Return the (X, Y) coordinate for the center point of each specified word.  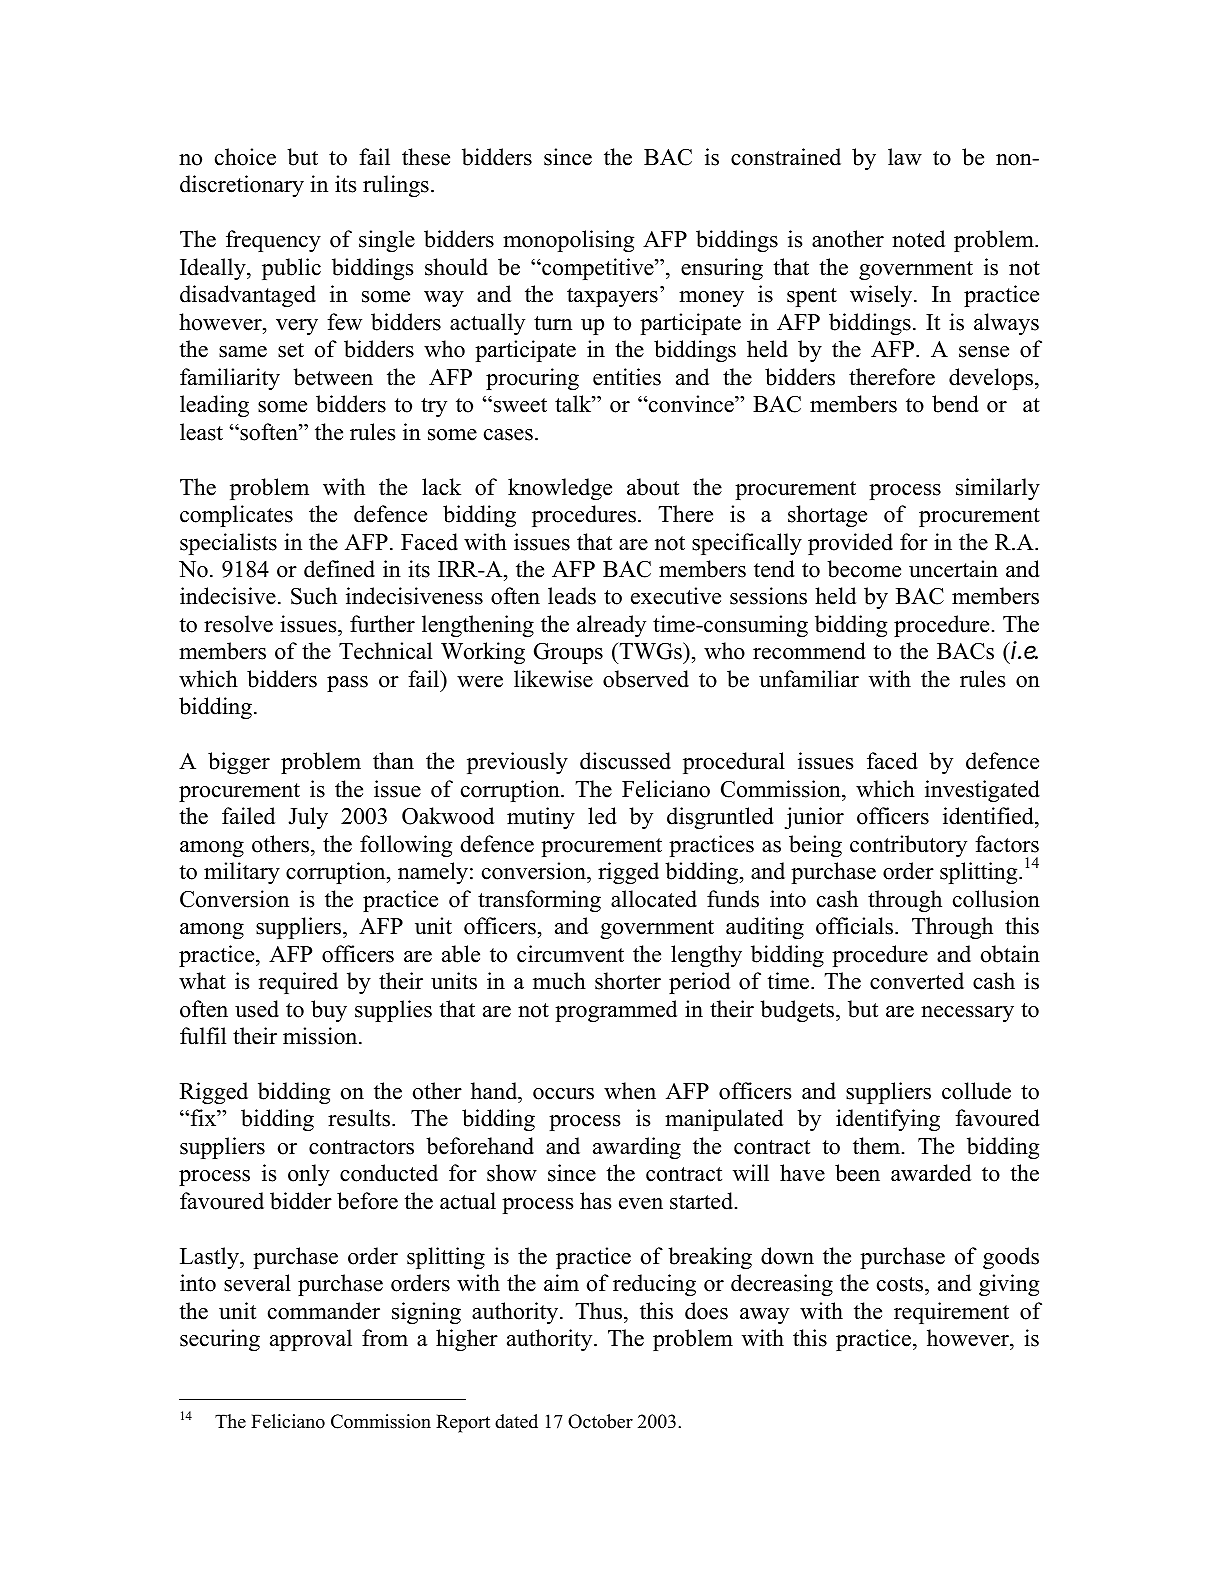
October (600, 1421)
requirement (951, 1313)
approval (311, 1340)
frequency (273, 241)
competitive (598, 269)
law (905, 156)
